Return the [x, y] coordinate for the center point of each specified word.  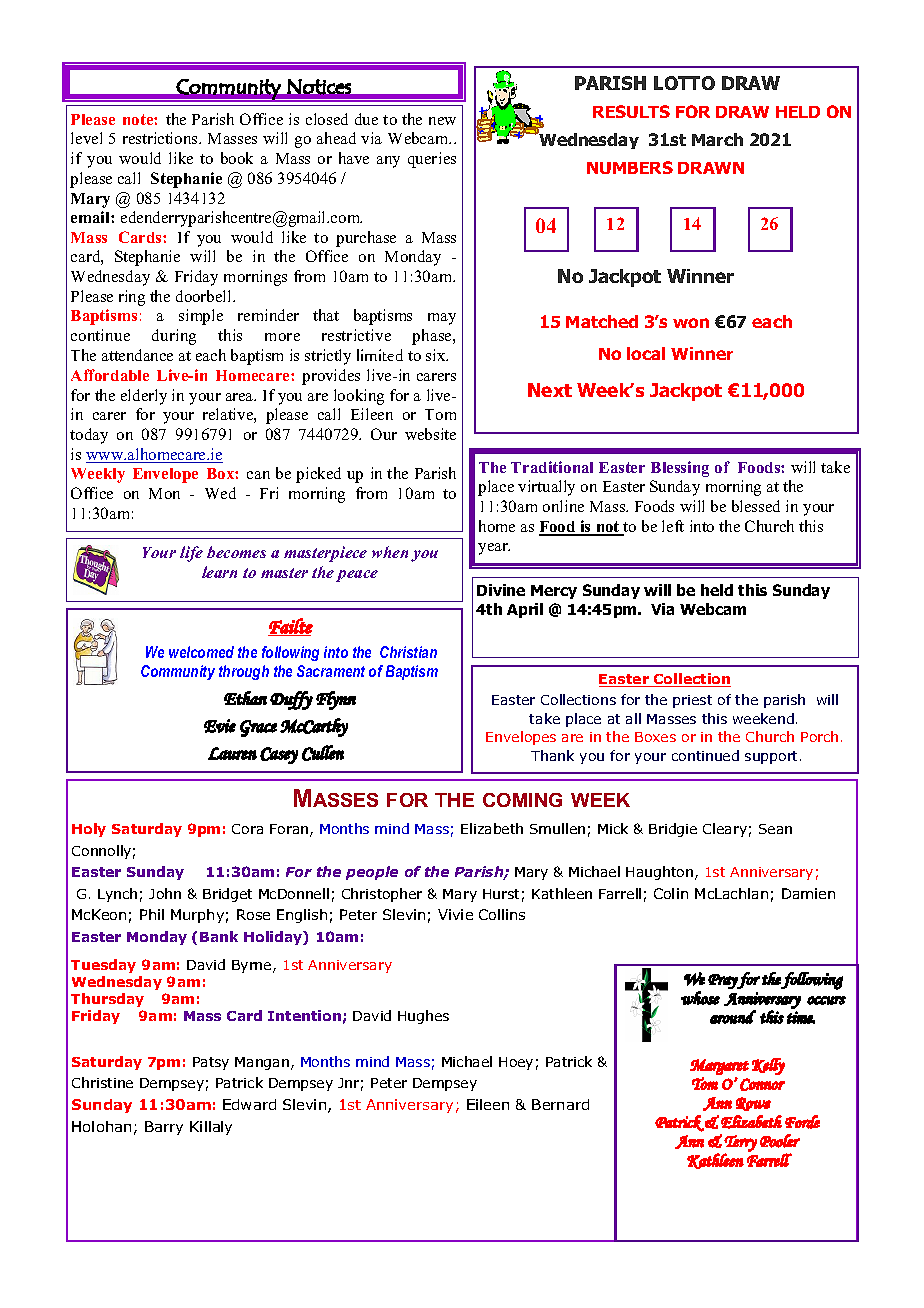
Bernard [560, 1104]
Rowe [753, 1104]
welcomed [201, 652]
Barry [164, 1128]
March [717, 139]
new [442, 121]
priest [692, 701]
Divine [501, 590]
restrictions [161, 138]
